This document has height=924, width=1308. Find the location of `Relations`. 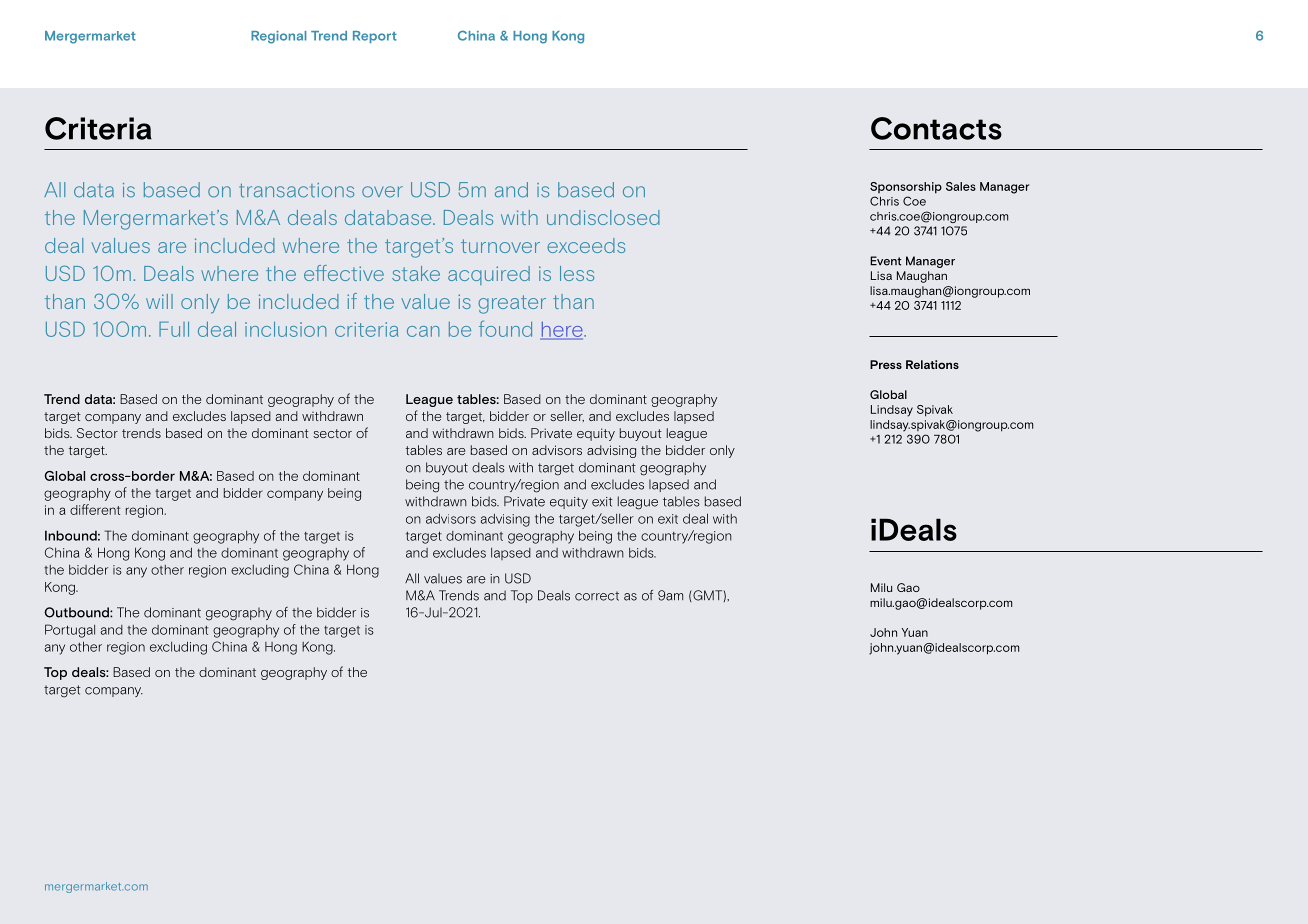

Relations is located at coordinates (932, 364).
